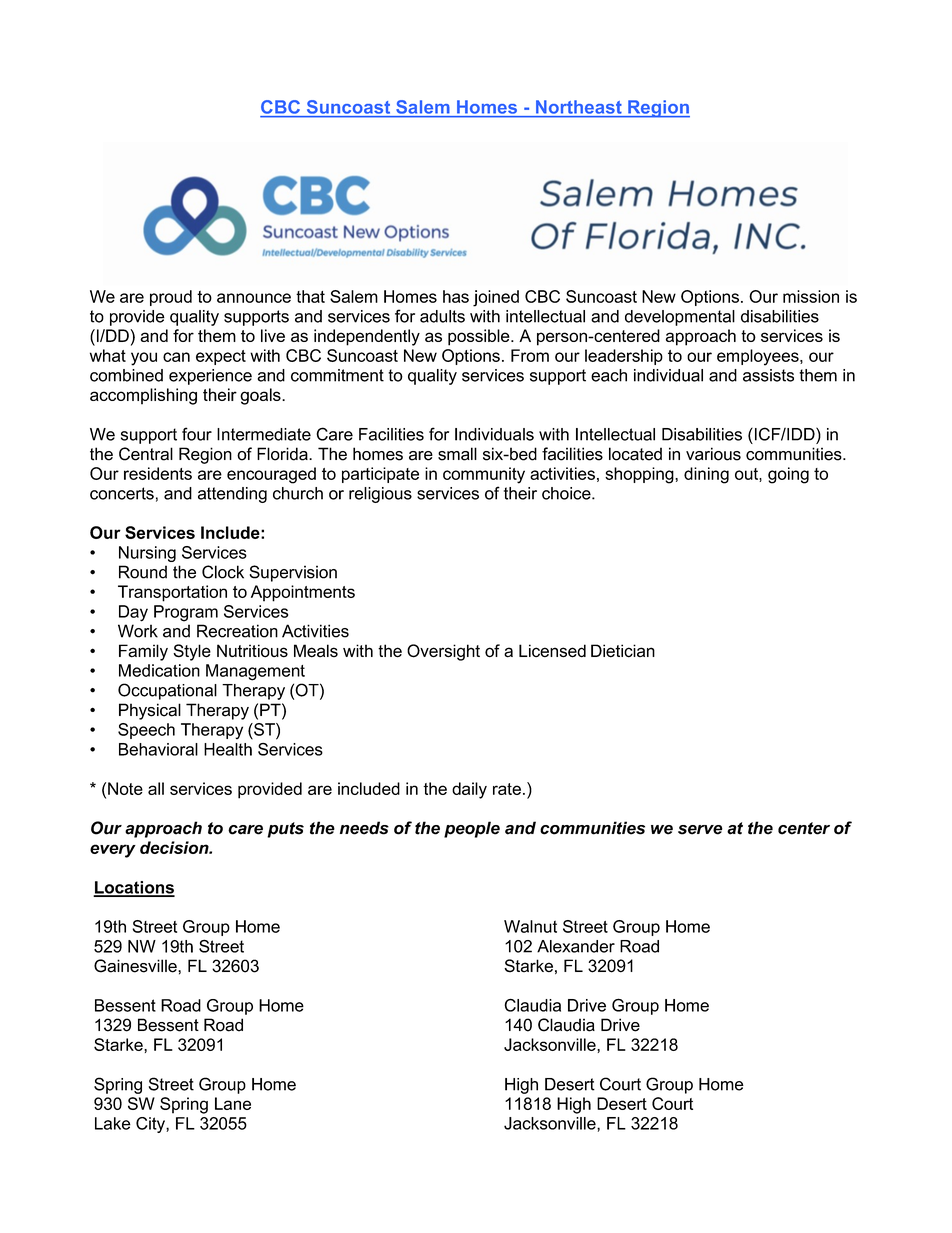 The height and width of the screenshot is (1233, 952). What do you see at coordinates (700, 830) in the screenshot?
I see `serve` at bounding box center [700, 830].
